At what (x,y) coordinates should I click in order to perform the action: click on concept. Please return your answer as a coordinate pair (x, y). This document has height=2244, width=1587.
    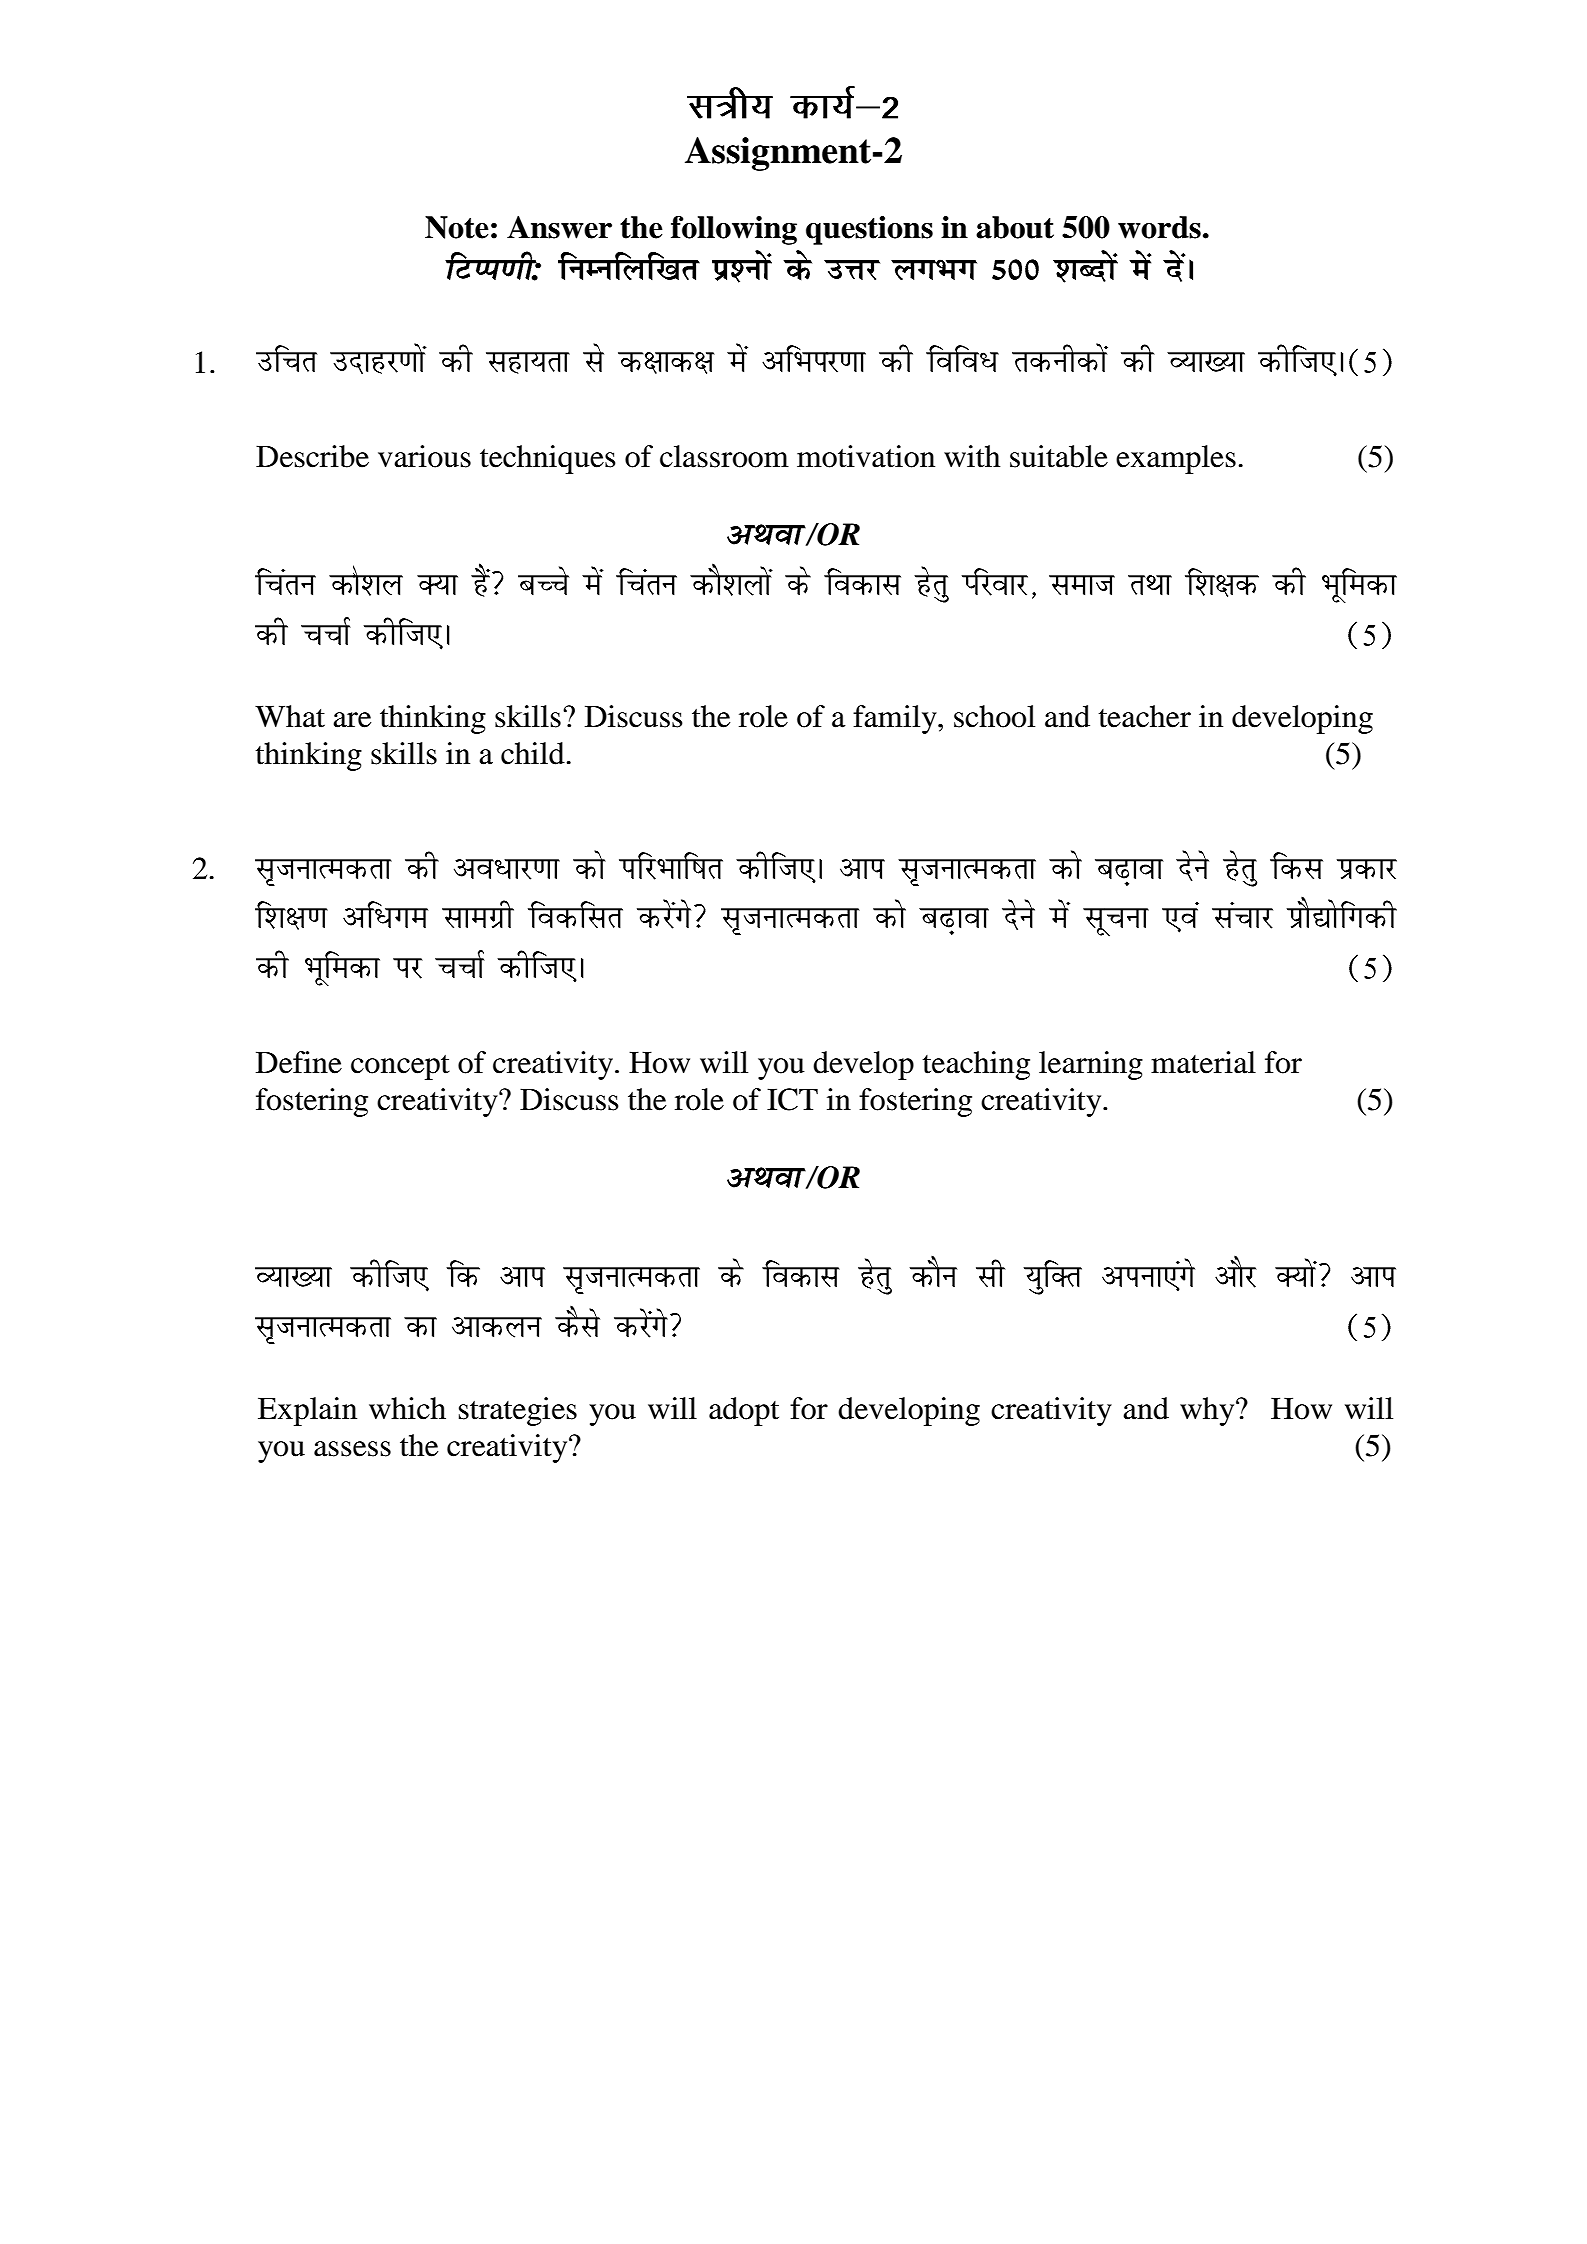
    Looking at the image, I should click on (400, 1067).
